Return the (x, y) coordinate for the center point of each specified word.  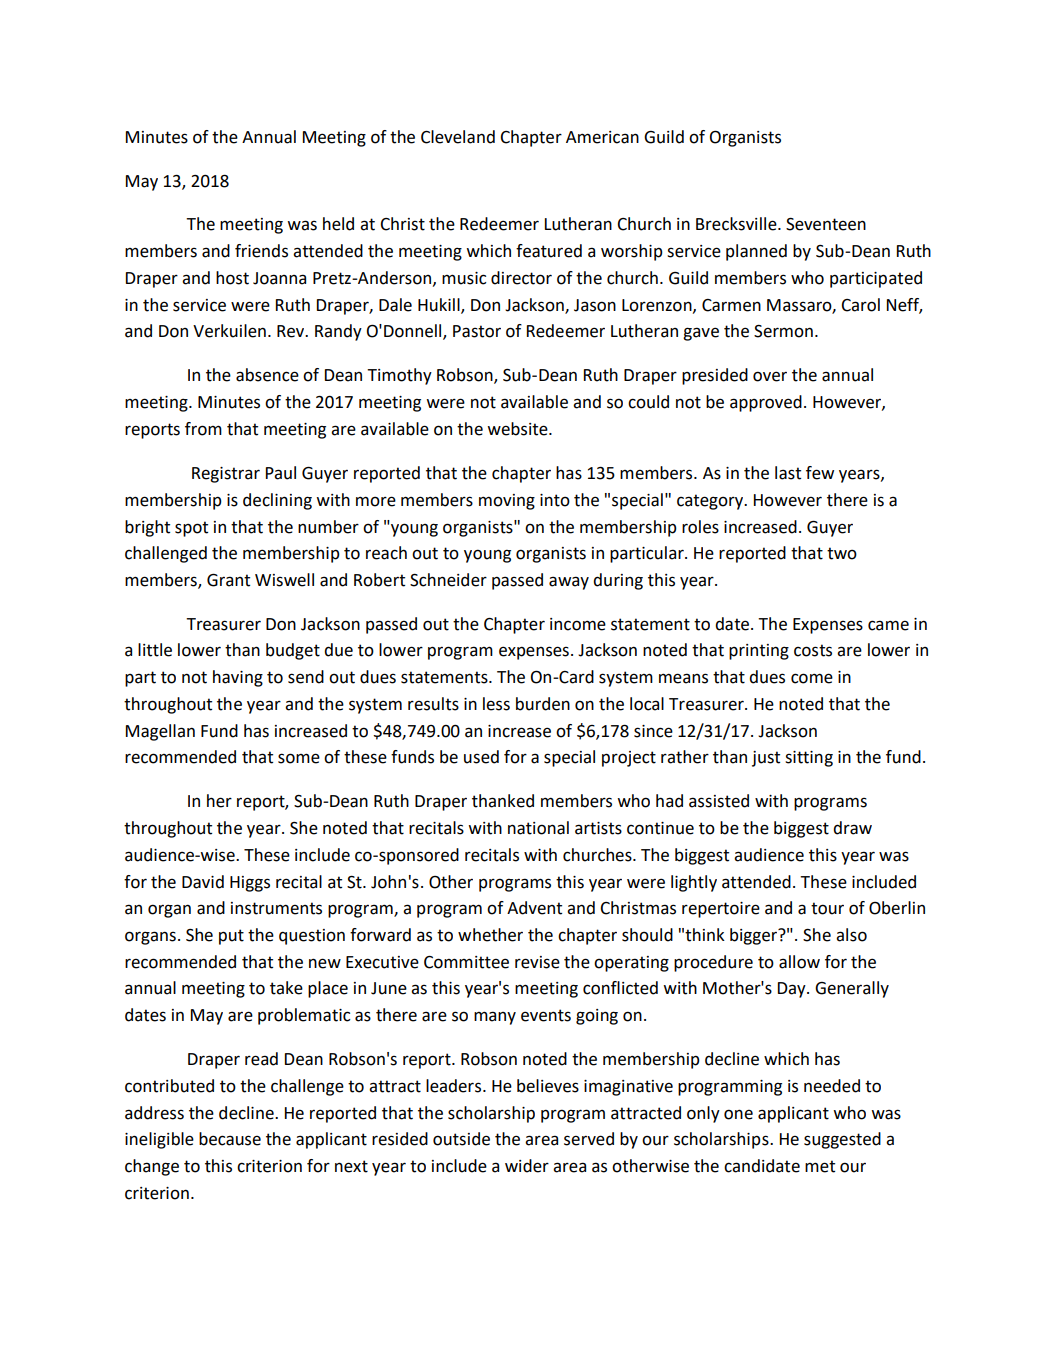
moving (507, 502)
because (230, 1139)
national (538, 828)
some (299, 758)
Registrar (226, 475)
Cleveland (458, 137)
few (820, 473)
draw (852, 828)
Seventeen (826, 224)
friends (261, 251)
